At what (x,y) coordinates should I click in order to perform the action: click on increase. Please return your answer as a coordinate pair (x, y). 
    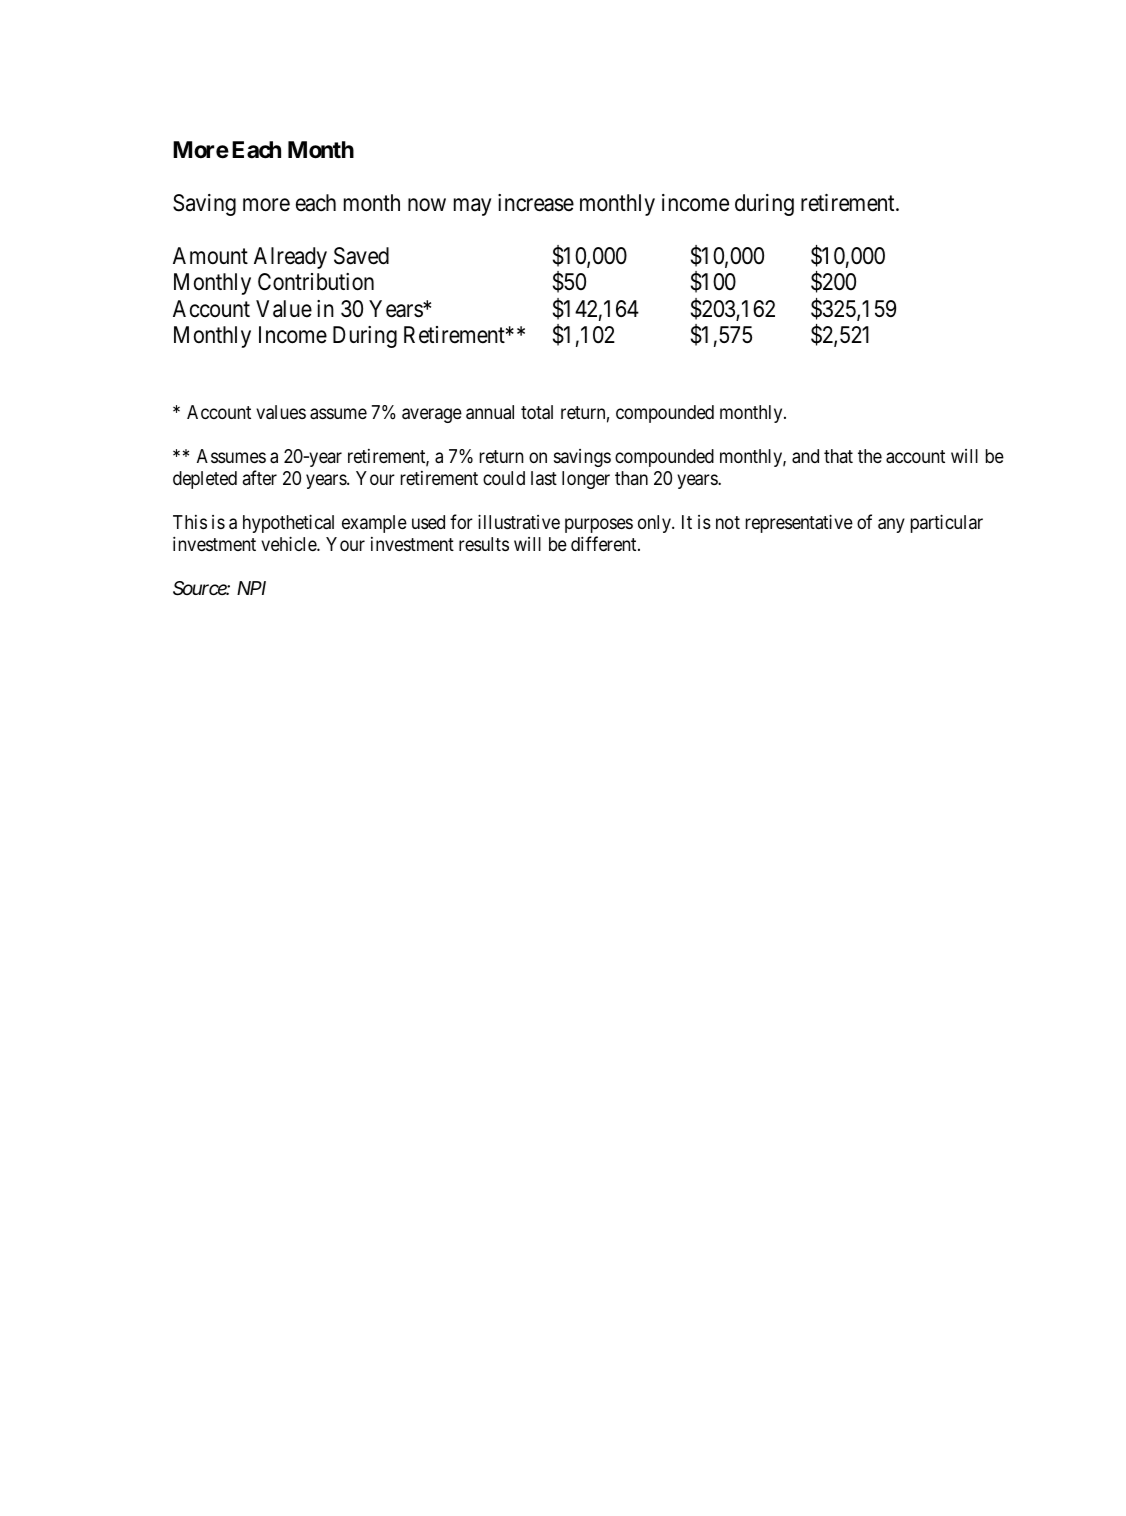
    Looking at the image, I should click on (536, 203).
